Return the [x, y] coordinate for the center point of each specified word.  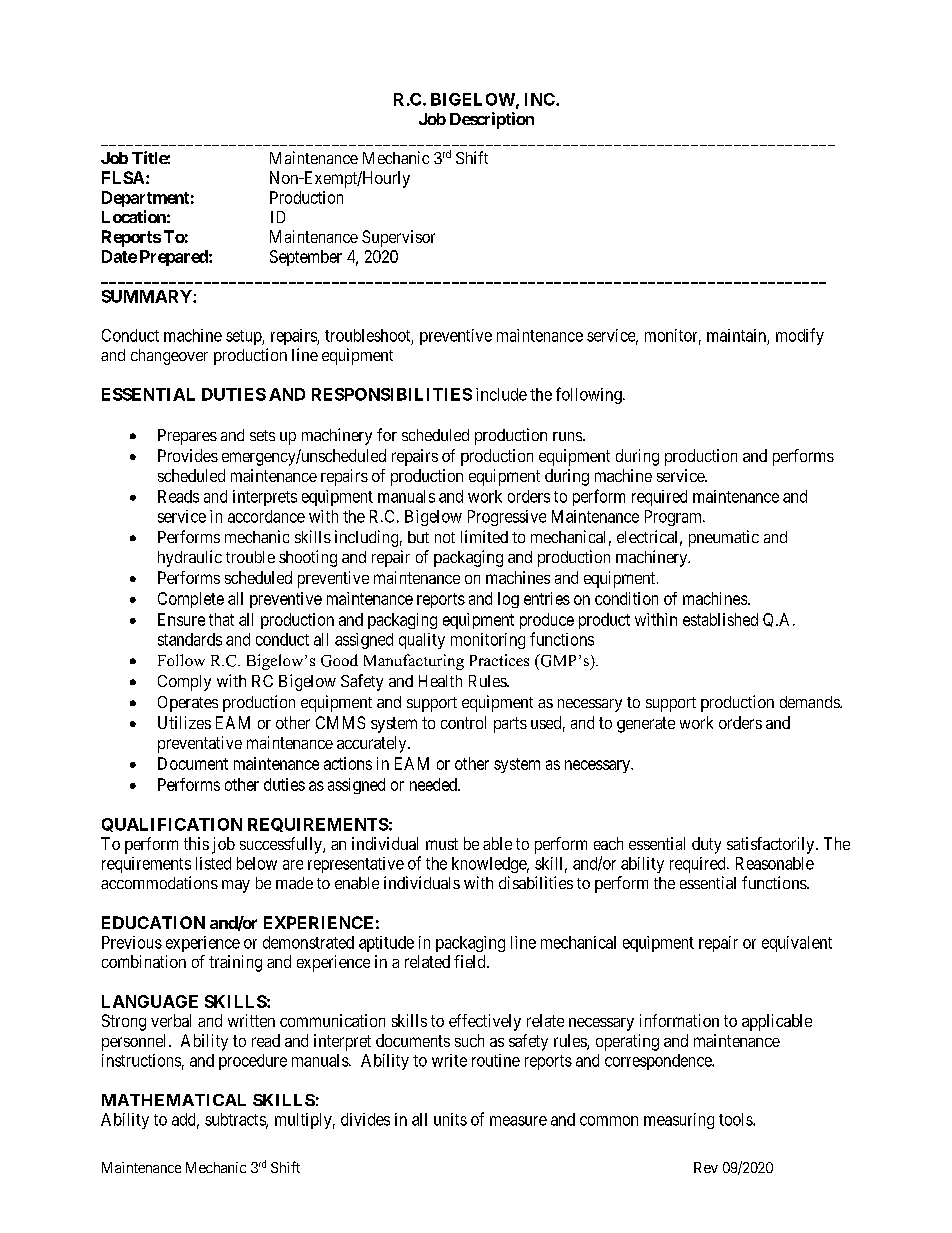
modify [800, 336]
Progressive [507, 518]
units [450, 1119]
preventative [200, 744]
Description [492, 120]
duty [706, 845]
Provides [188, 455]
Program [674, 518]
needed [434, 784]
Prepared [175, 258]
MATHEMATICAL [174, 1100]
